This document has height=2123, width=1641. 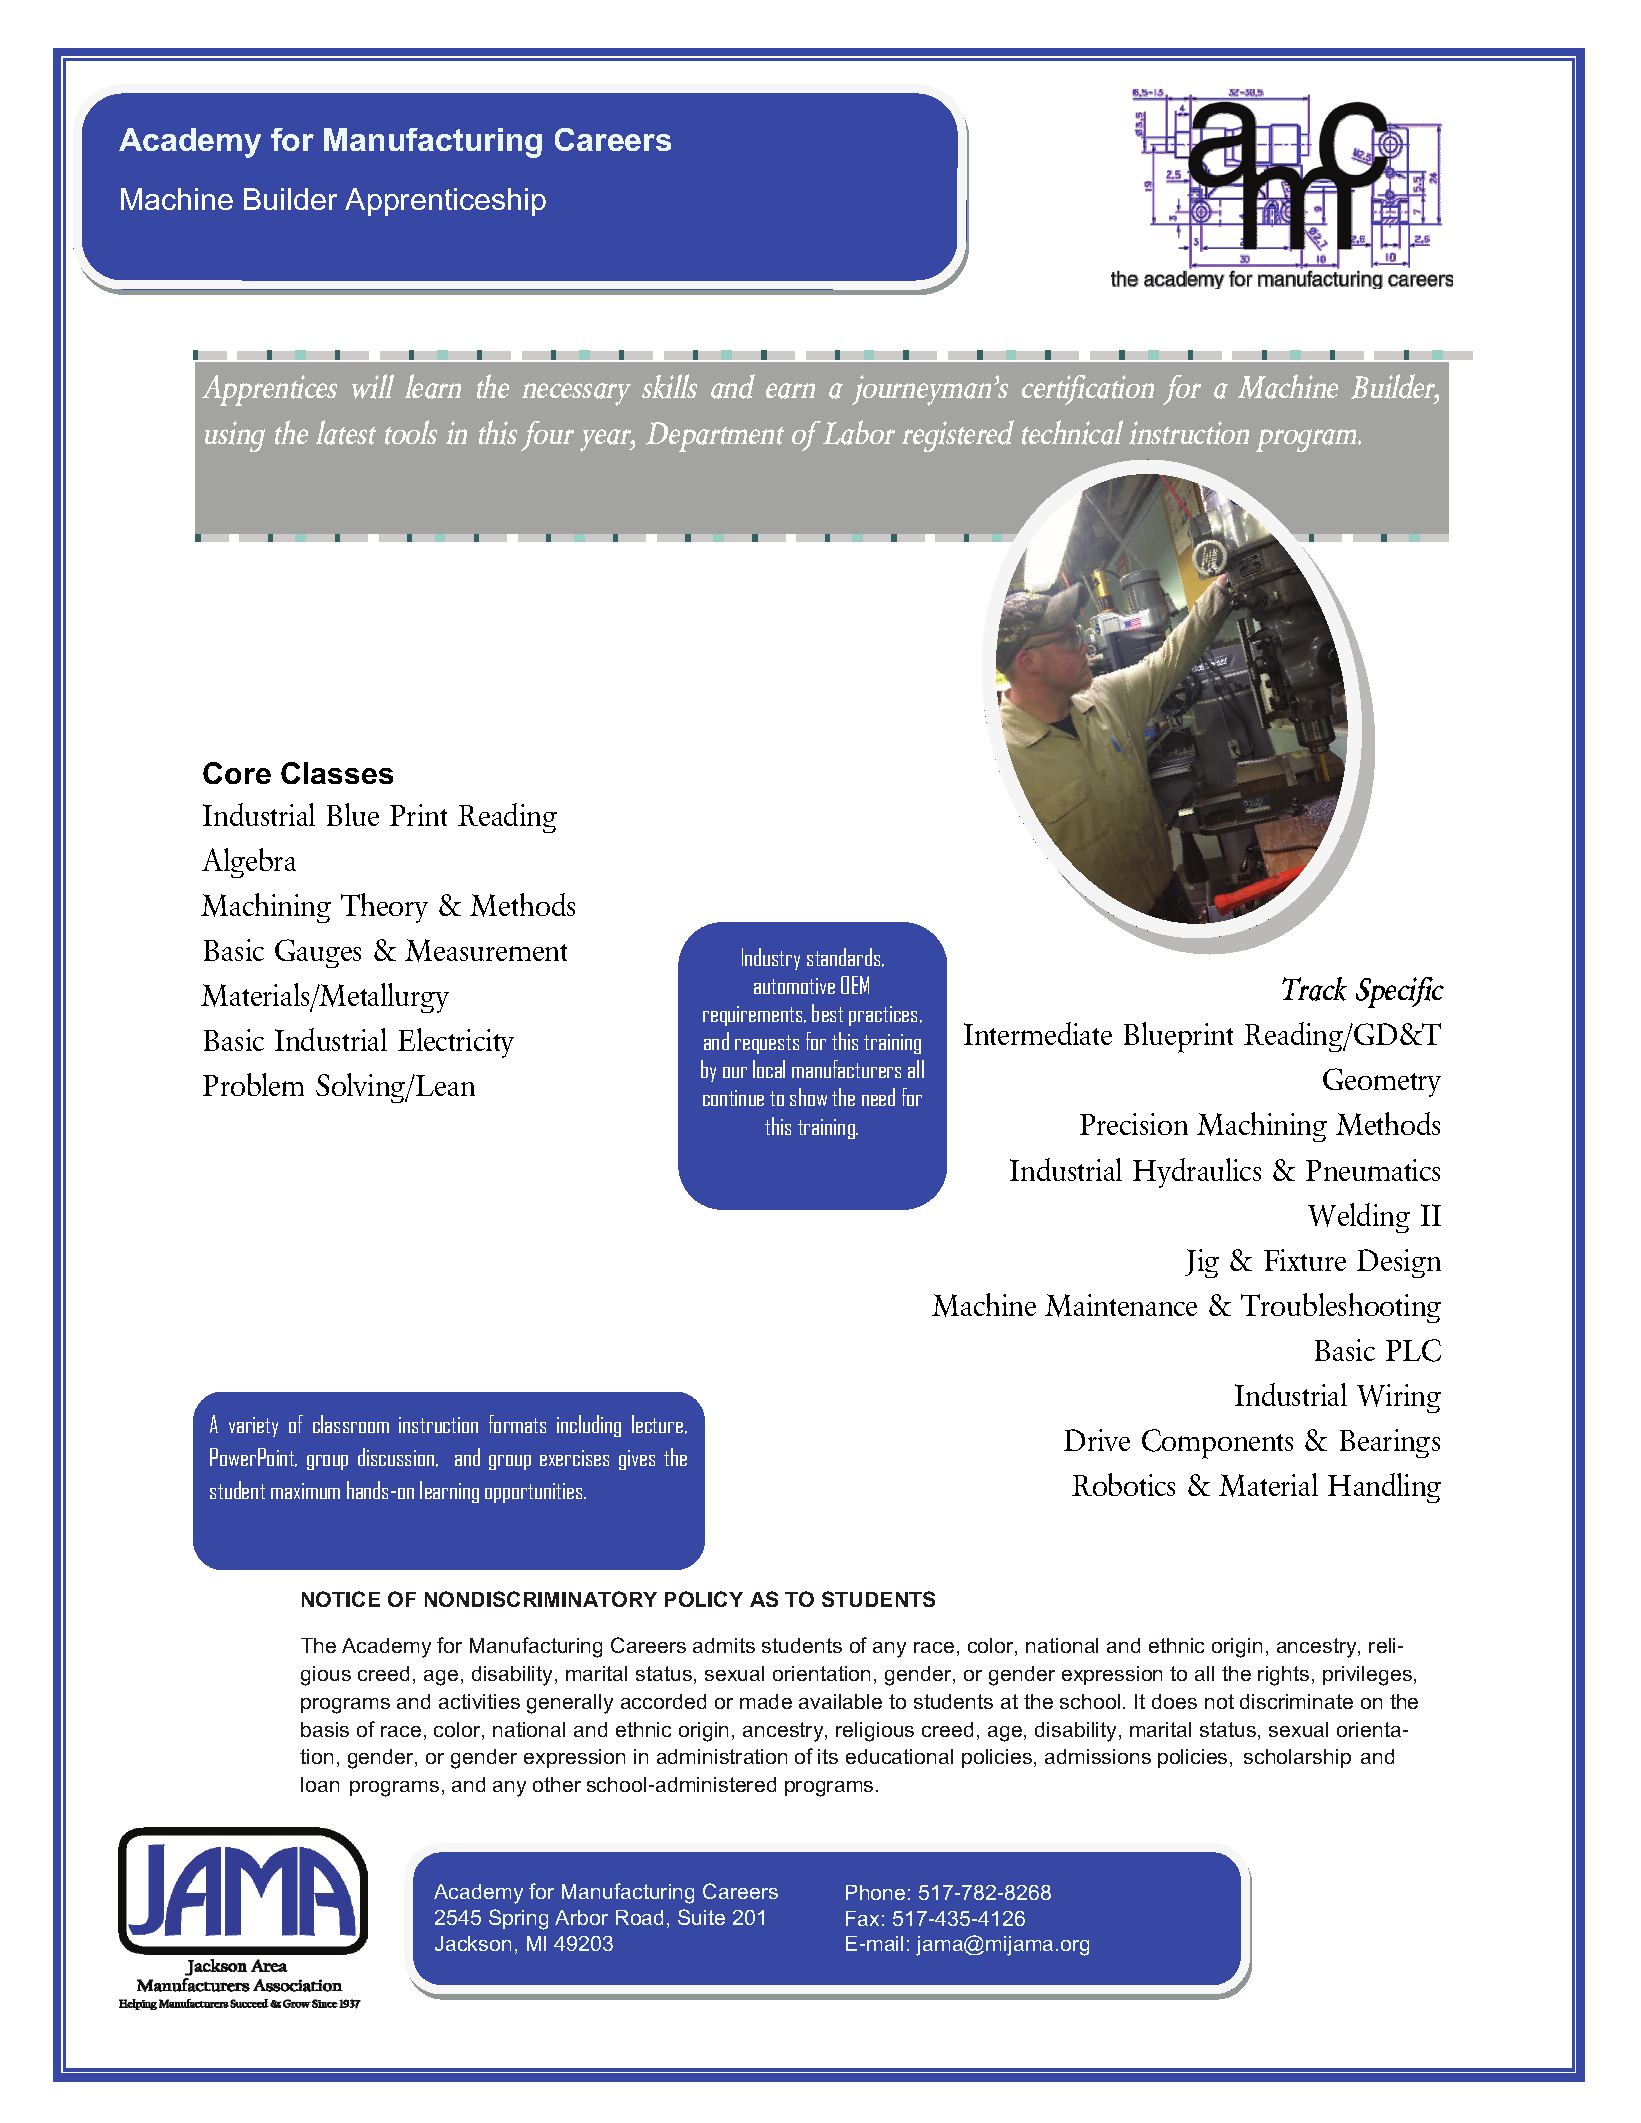 I want to click on Labor, so click(x=859, y=432).
